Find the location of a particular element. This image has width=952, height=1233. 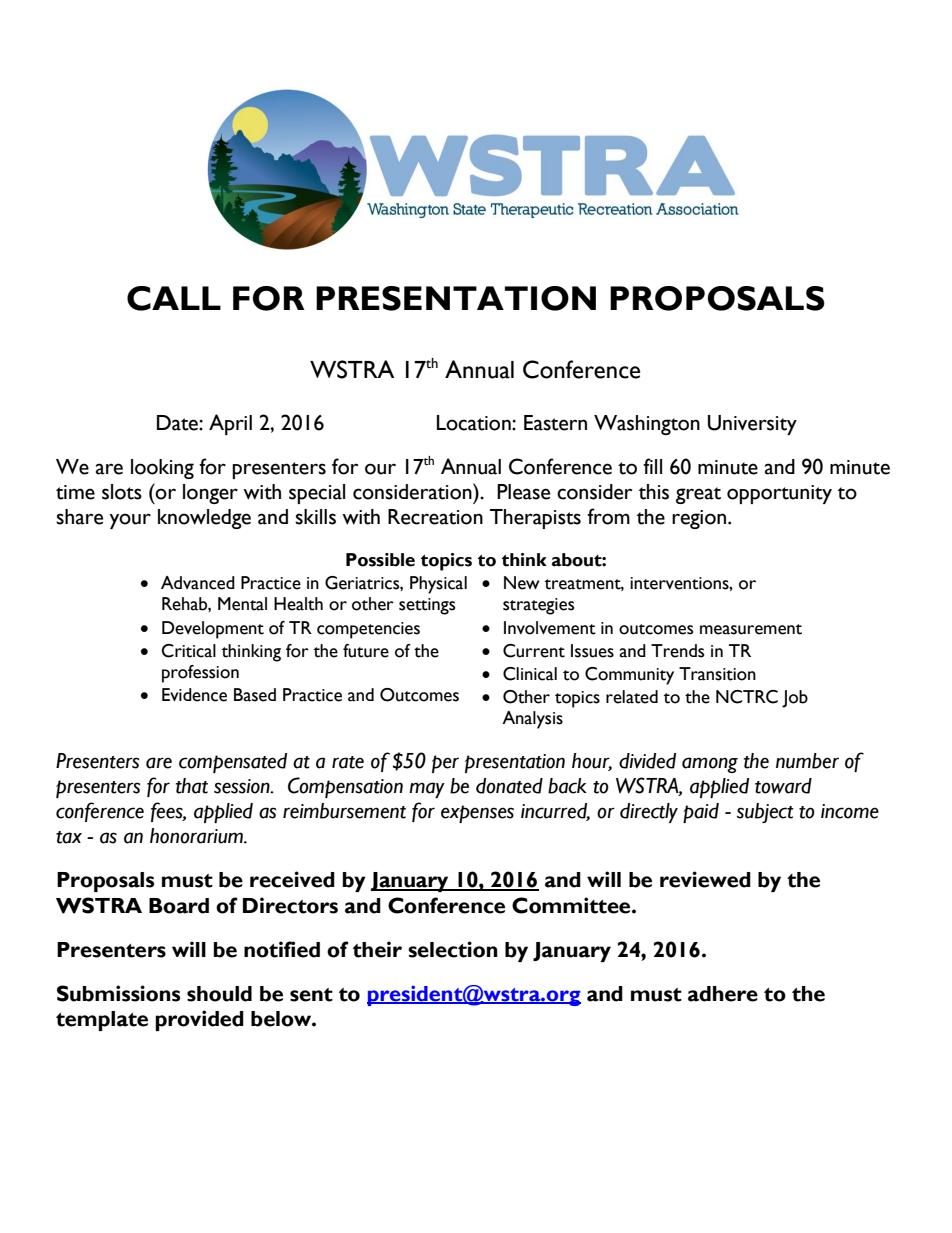

per is located at coordinates (445, 764).
